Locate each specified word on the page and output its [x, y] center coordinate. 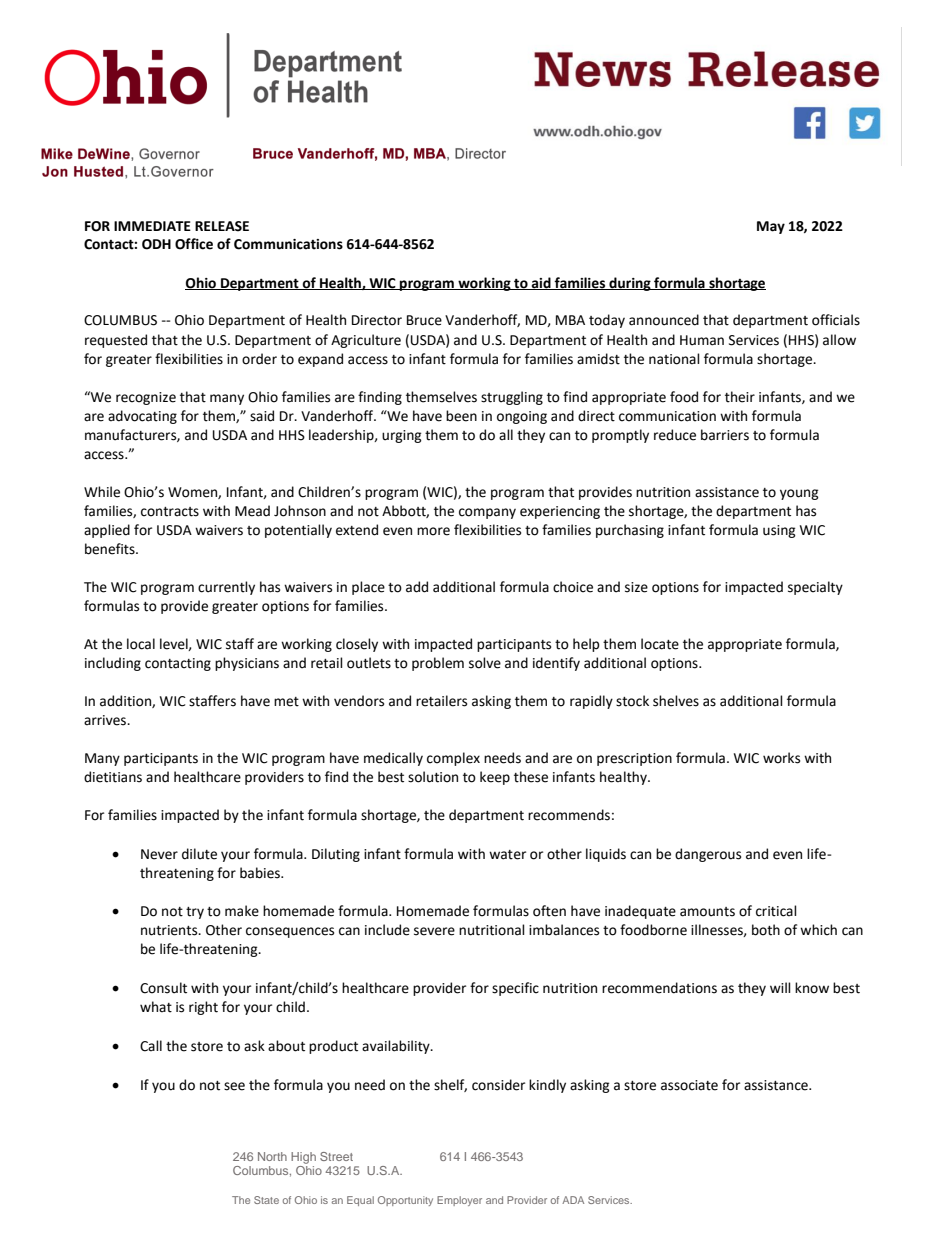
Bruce [424, 320]
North [272, 1156]
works [781, 758]
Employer [459, 1201]
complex [453, 759]
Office [194, 244]
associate [689, 1085]
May [771, 227]
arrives [106, 720]
